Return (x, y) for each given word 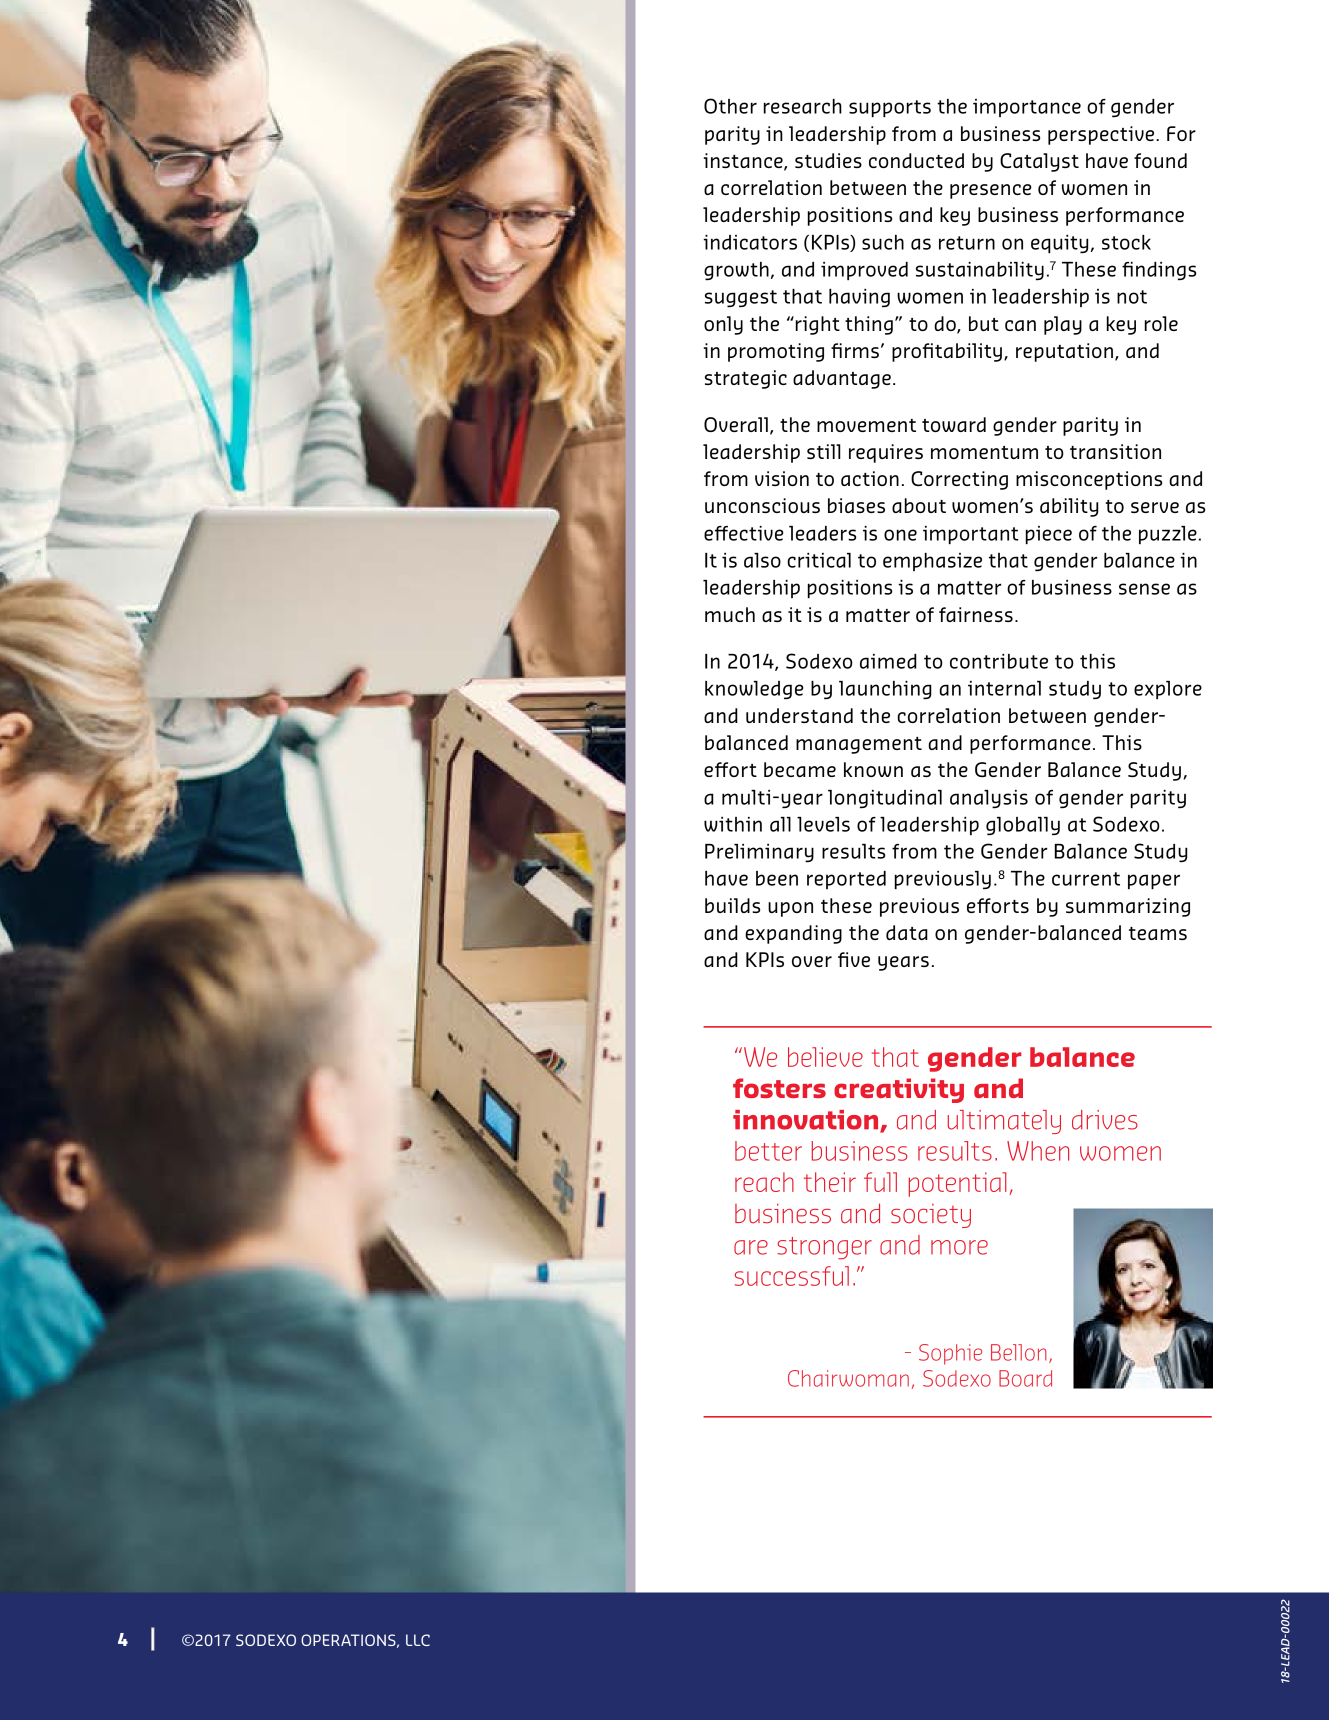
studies (828, 160)
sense (1144, 589)
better (768, 1151)
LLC (418, 1640)
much (730, 614)
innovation (807, 1121)
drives (1105, 1120)
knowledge (754, 690)
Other (730, 106)
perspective (1102, 135)
